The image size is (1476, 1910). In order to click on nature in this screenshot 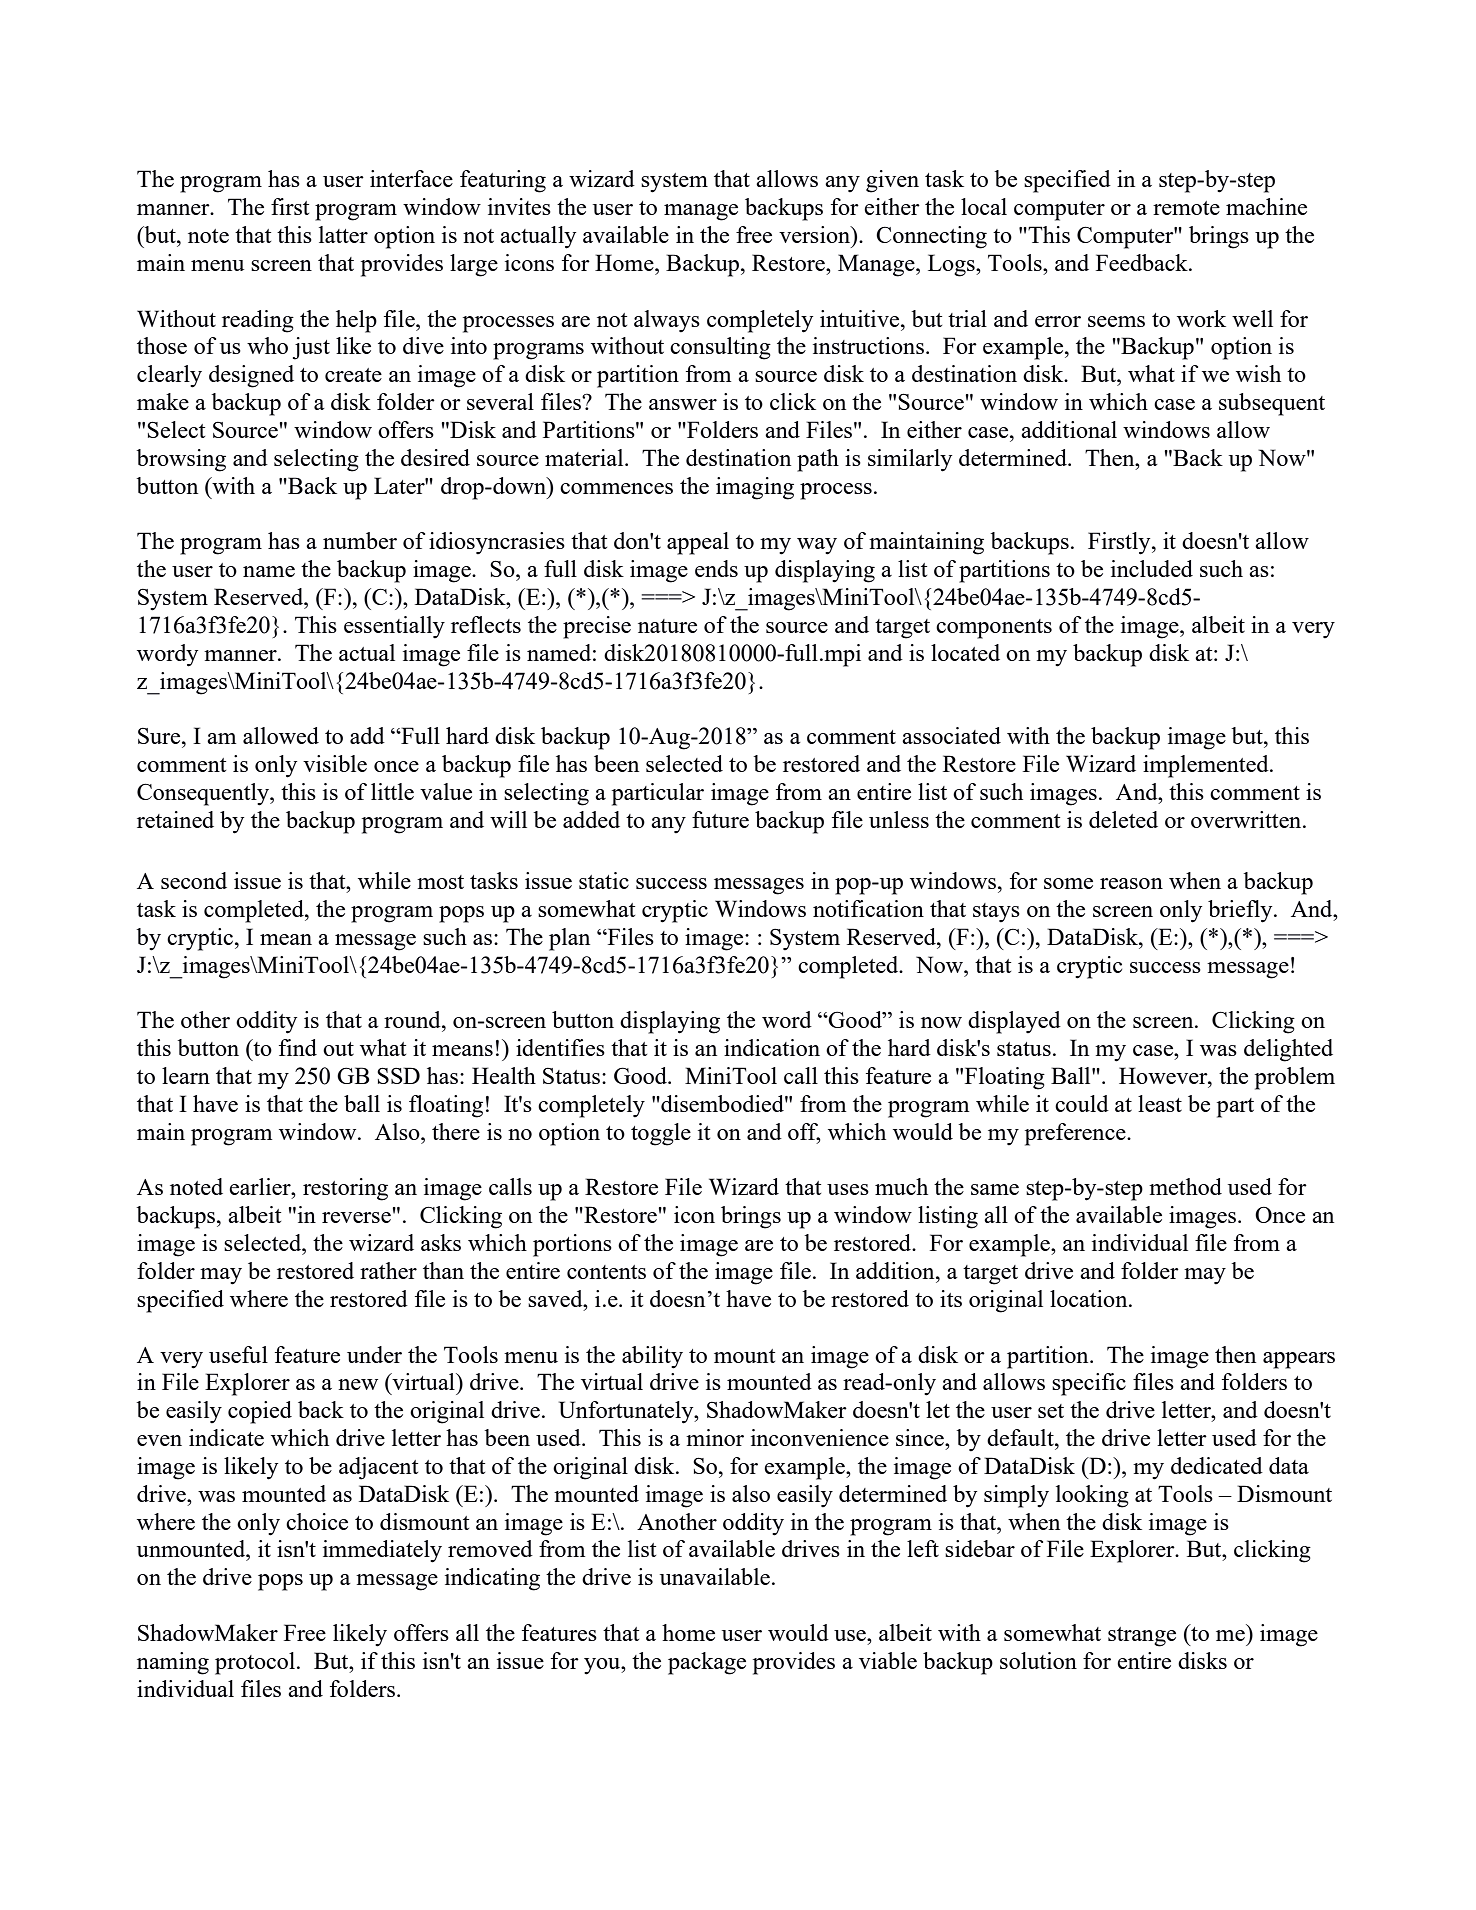, I will do `click(667, 626)`.
